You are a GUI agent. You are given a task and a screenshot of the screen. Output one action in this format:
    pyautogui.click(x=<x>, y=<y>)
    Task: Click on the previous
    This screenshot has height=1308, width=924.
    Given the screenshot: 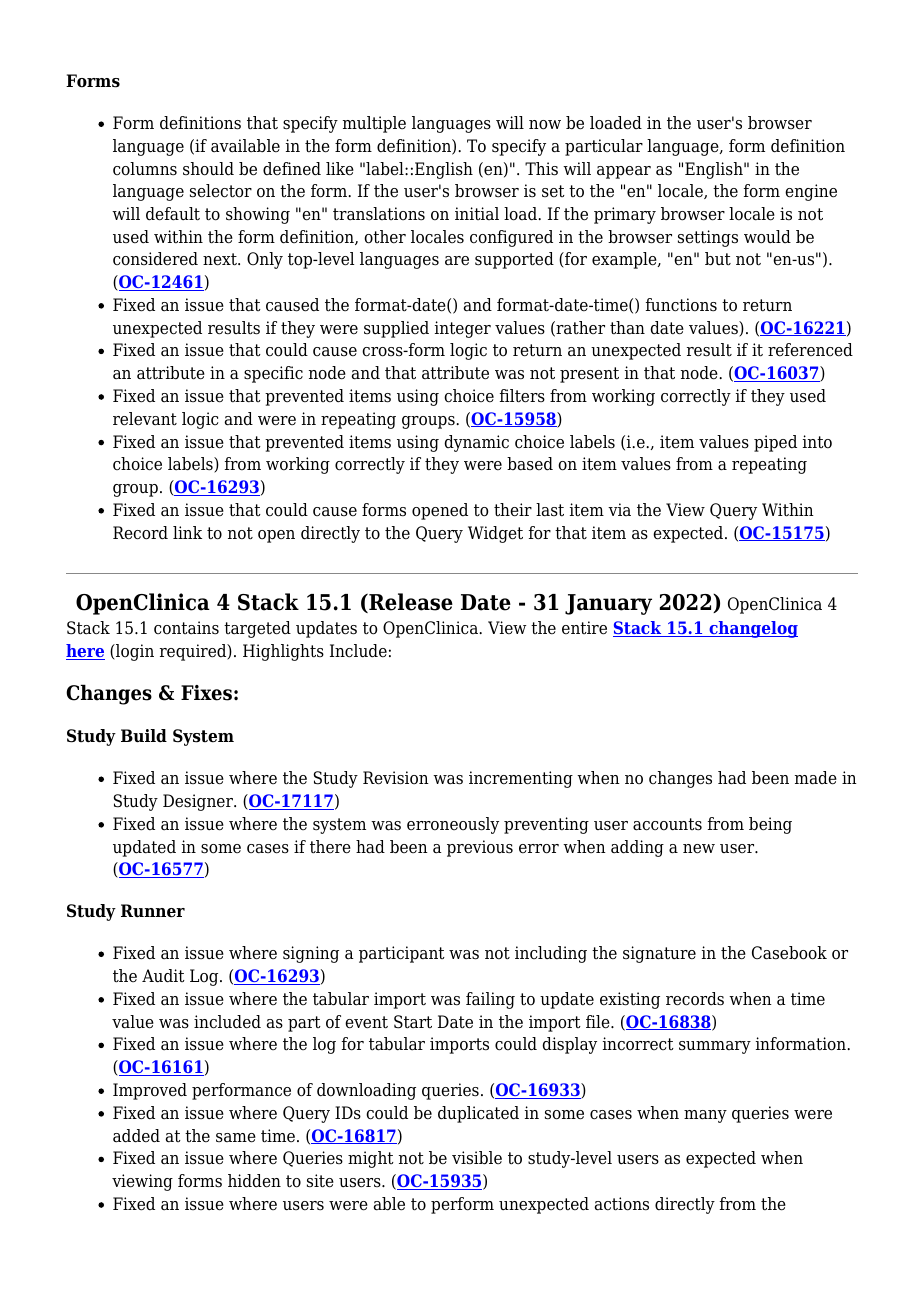 What is the action you would take?
    pyautogui.click(x=480, y=848)
